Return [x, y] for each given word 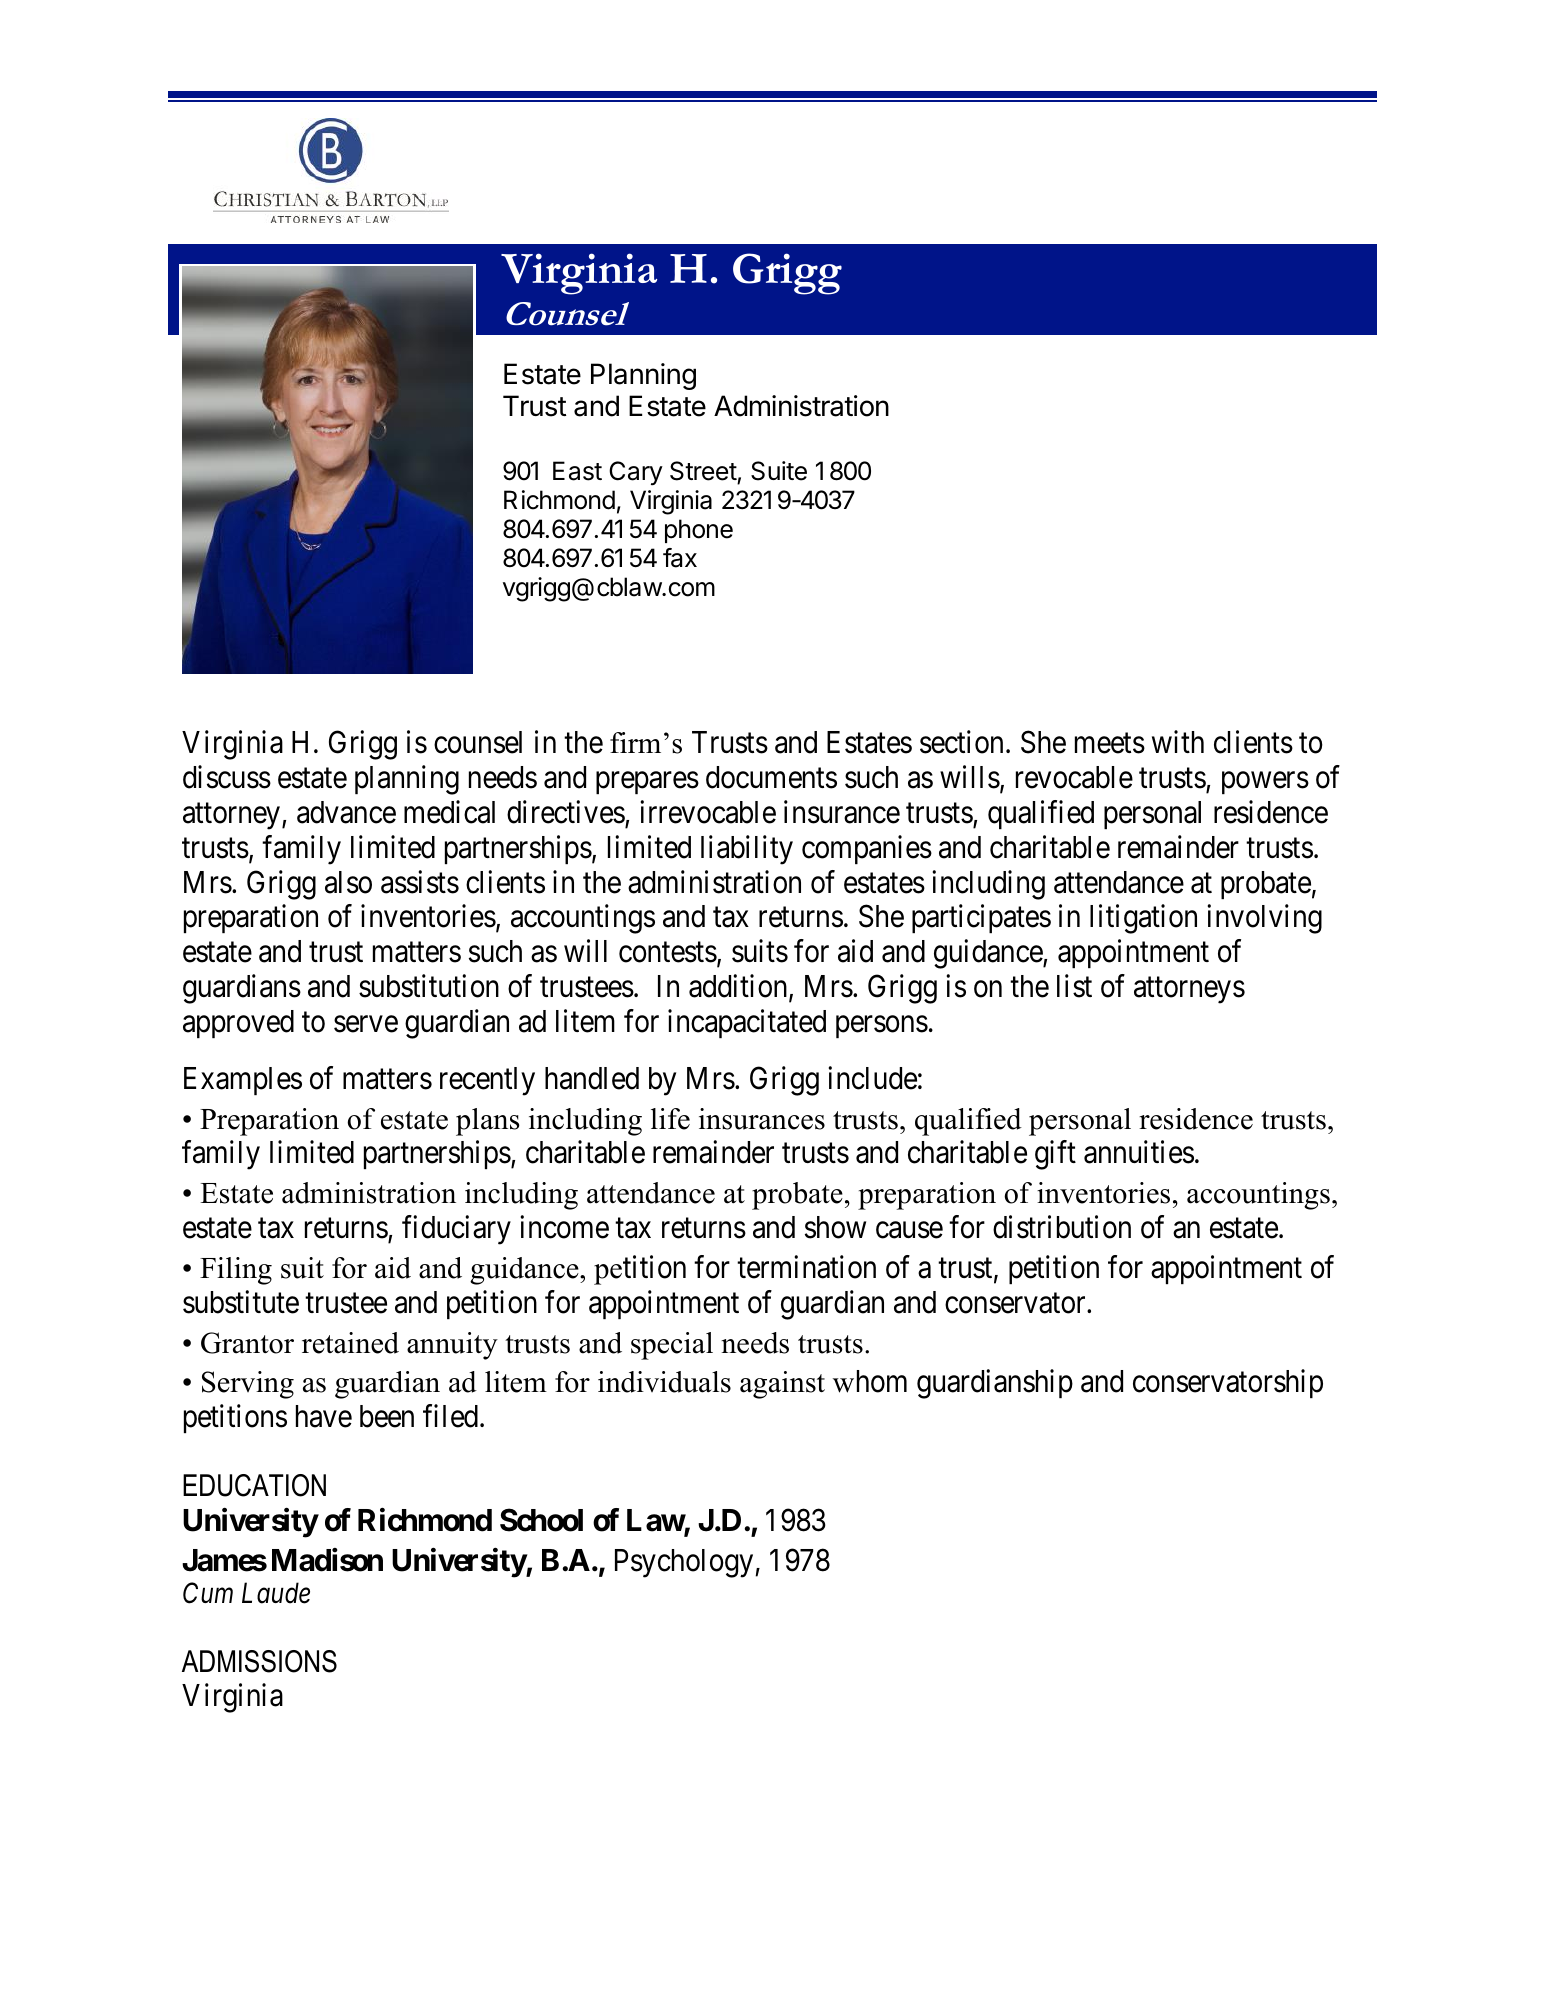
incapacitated [747, 1023]
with [1178, 742]
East [577, 471]
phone [699, 531]
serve [366, 1024]
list [1074, 986]
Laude [276, 1593]
